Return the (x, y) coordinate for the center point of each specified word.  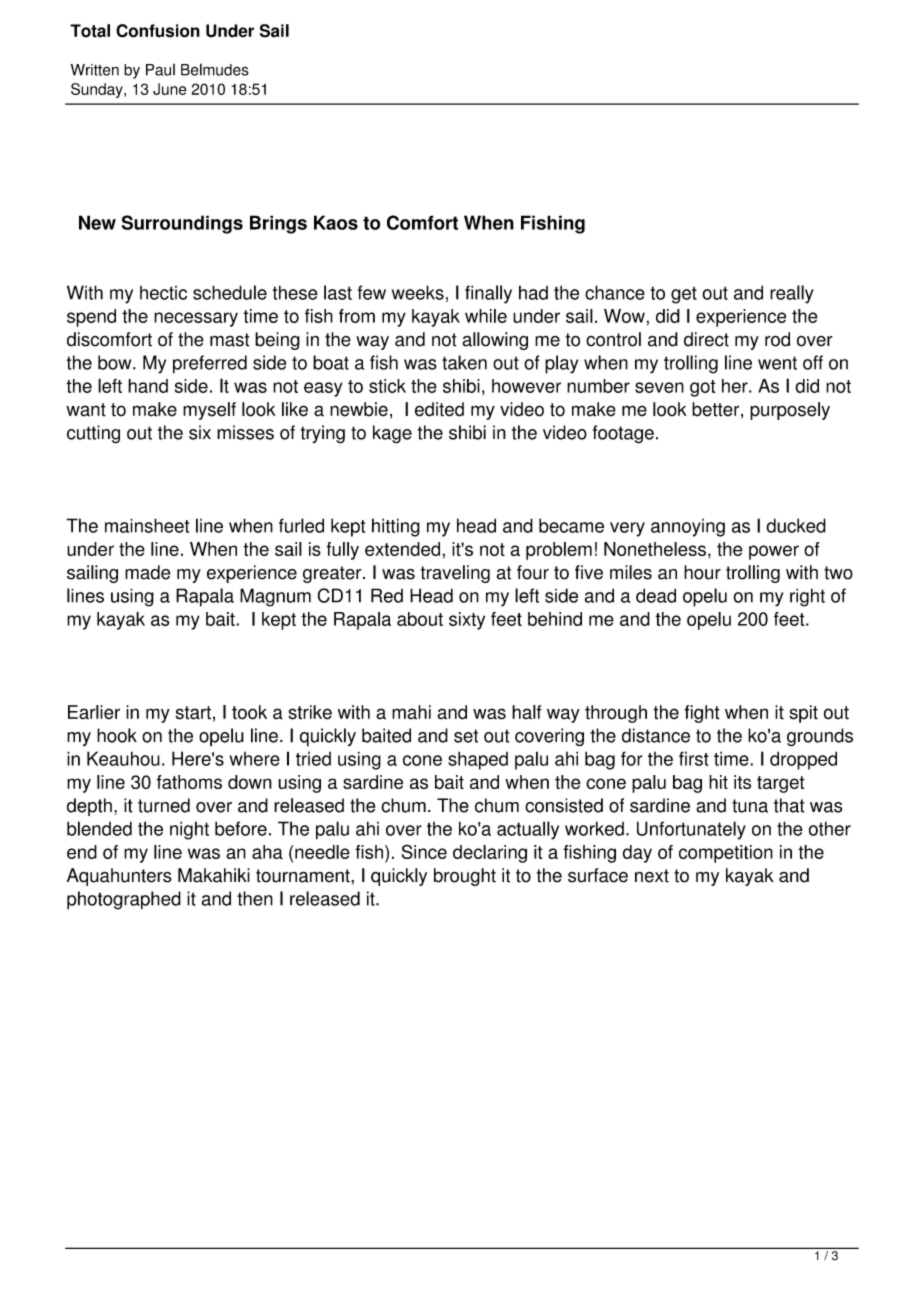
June (170, 89)
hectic (163, 293)
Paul (160, 70)
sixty (467, 621)
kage (392, 434)
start (193, 713)
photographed (124, 900)
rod (777, 339)
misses (245, 432)
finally (488, 294)
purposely (790, 411)
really (792, 294)
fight (702, 714)
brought (465, 877)
